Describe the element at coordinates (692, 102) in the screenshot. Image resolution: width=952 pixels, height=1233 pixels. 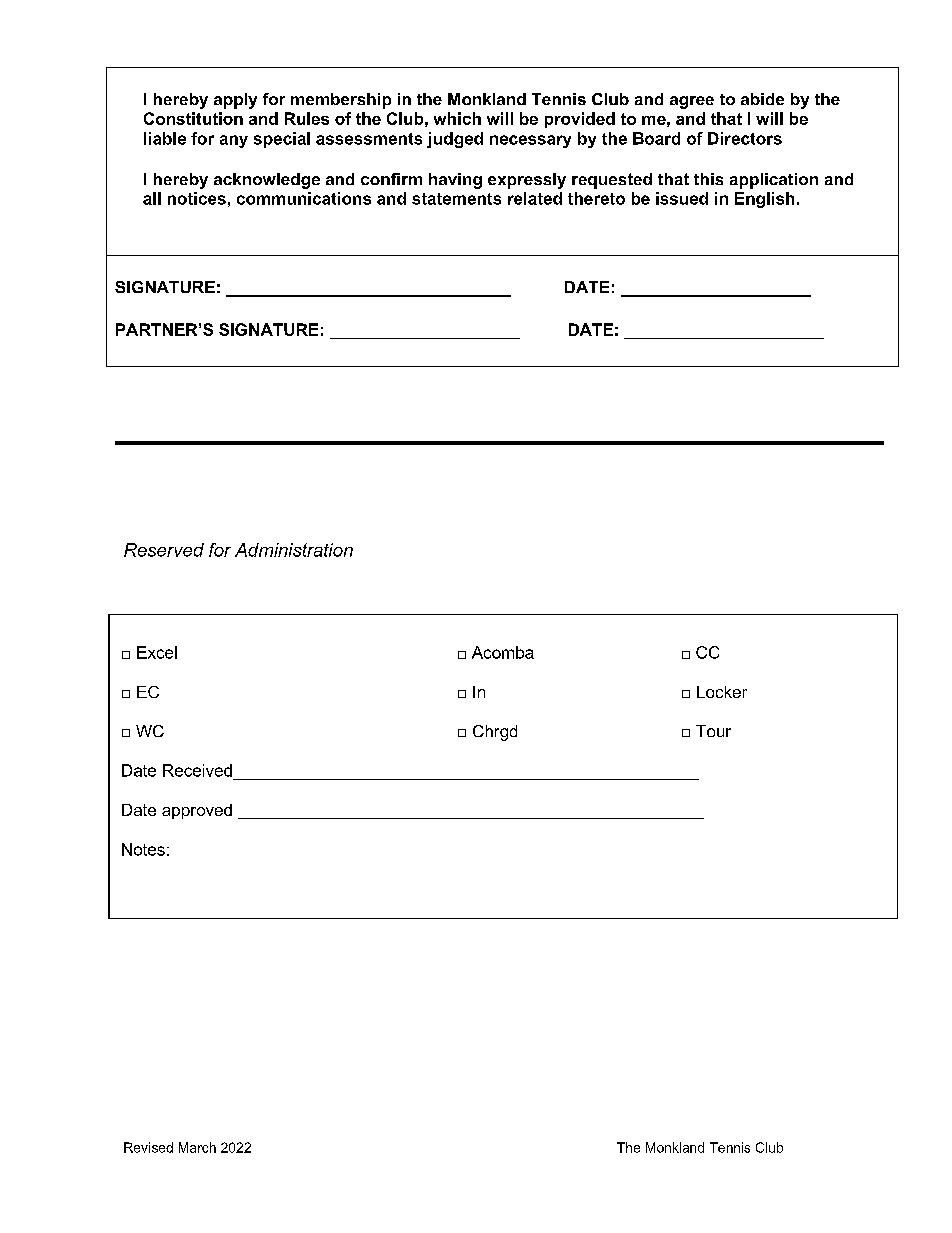
I see `agree` at that location.
